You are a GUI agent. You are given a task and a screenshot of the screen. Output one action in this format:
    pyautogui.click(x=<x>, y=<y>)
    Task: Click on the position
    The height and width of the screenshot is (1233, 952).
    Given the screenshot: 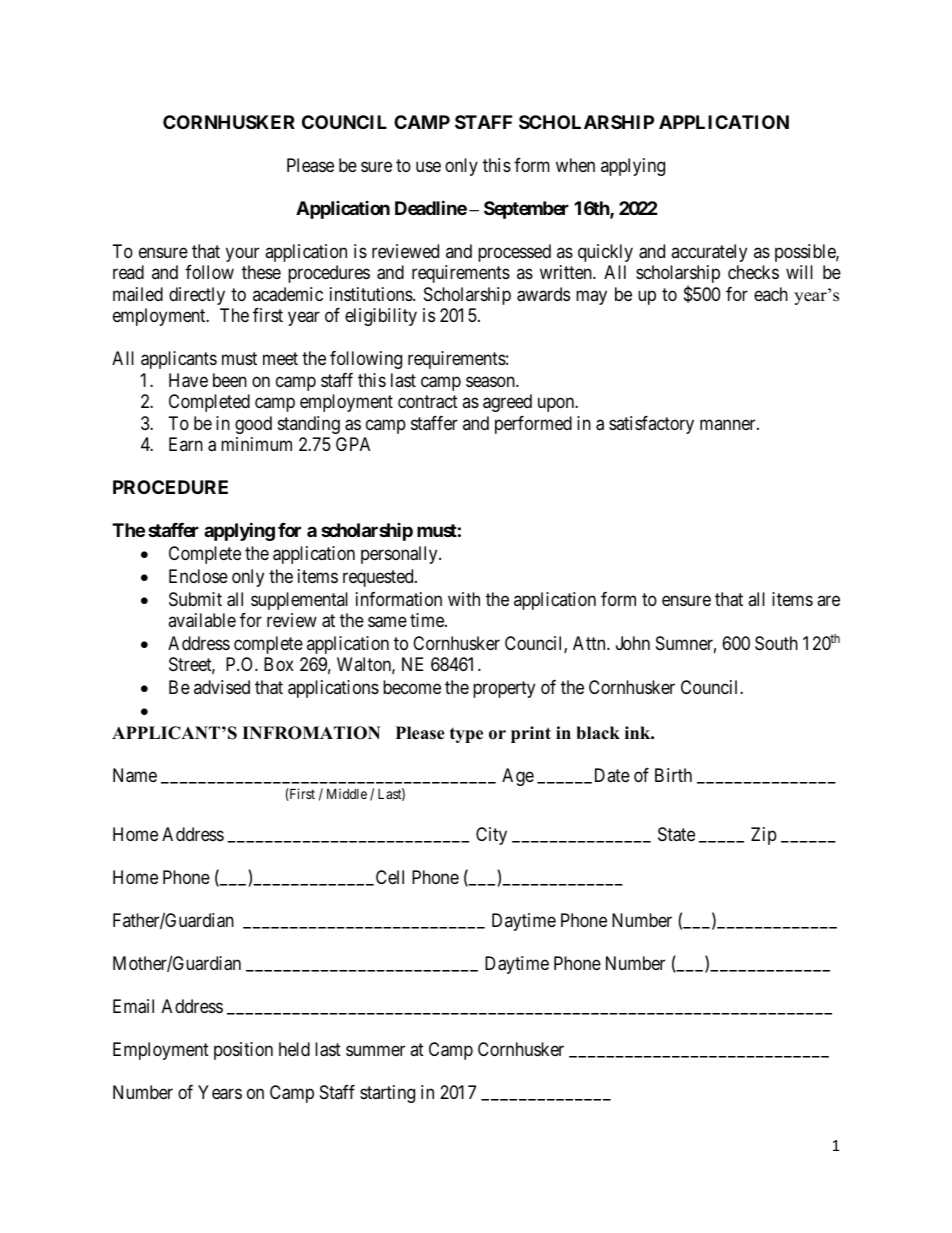 What is the action you would take?
    pyautogui.click(x=243, y=1051)
